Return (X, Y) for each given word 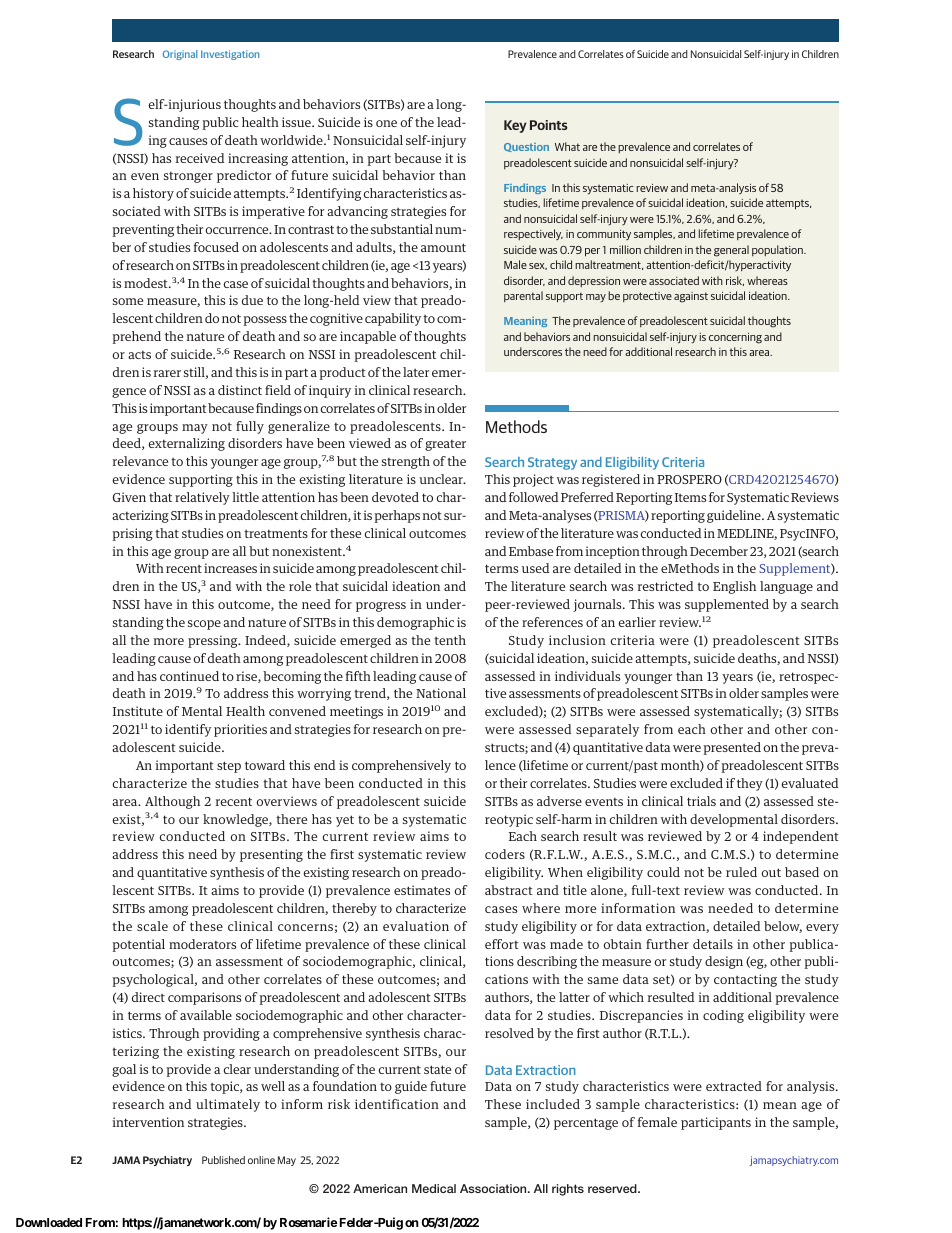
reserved (613, 1188)
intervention (148, 1122)
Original (180, 55)
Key (515, 126)
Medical (434, 1188)
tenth (450, 640)
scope (204, 625)
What (567, 146)
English (734, 587)
